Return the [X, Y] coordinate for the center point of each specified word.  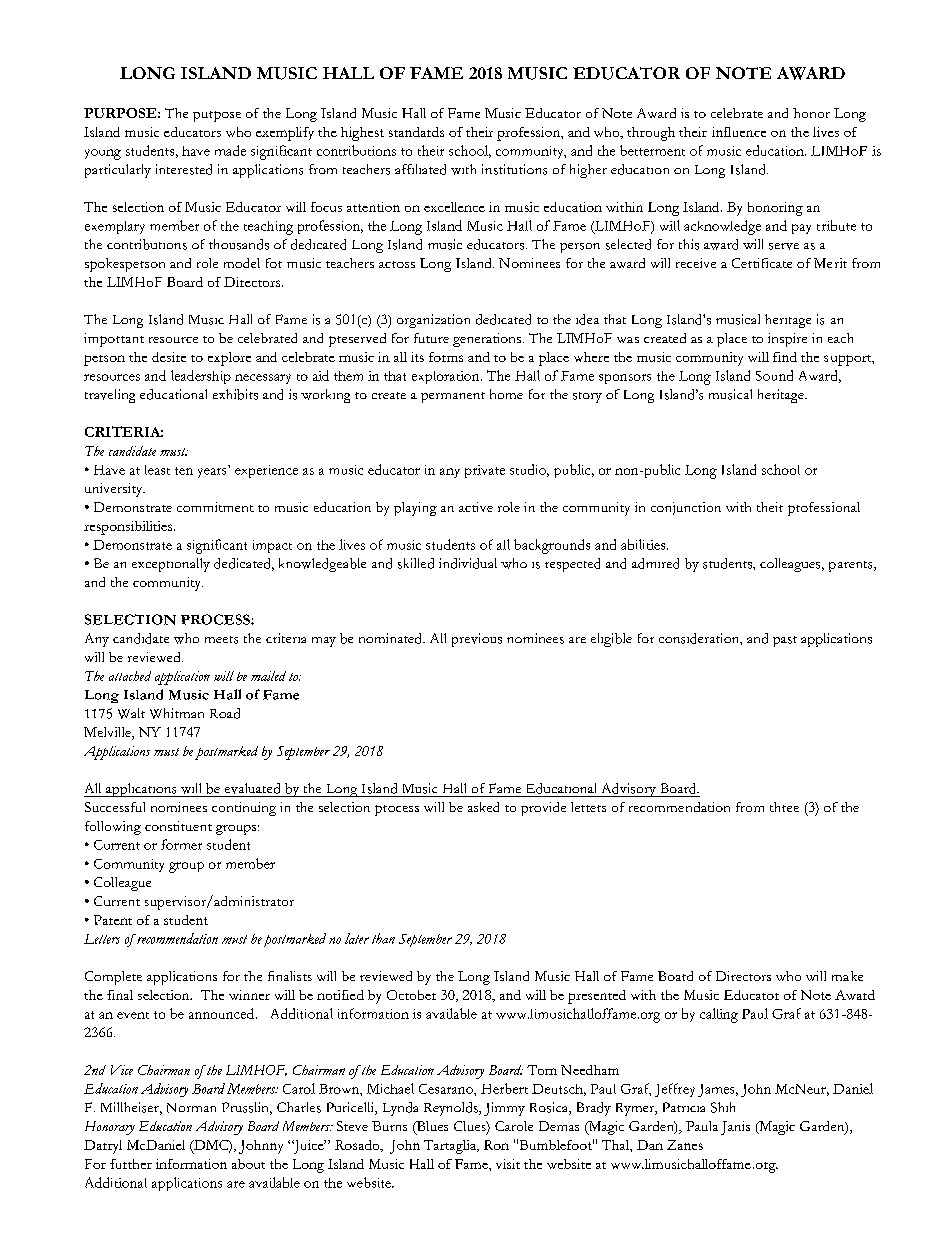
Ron [496, 1145]
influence [739, 132]
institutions [514, 169]
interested [184, 169]
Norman [191, 1108]
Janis [735, 1128]
